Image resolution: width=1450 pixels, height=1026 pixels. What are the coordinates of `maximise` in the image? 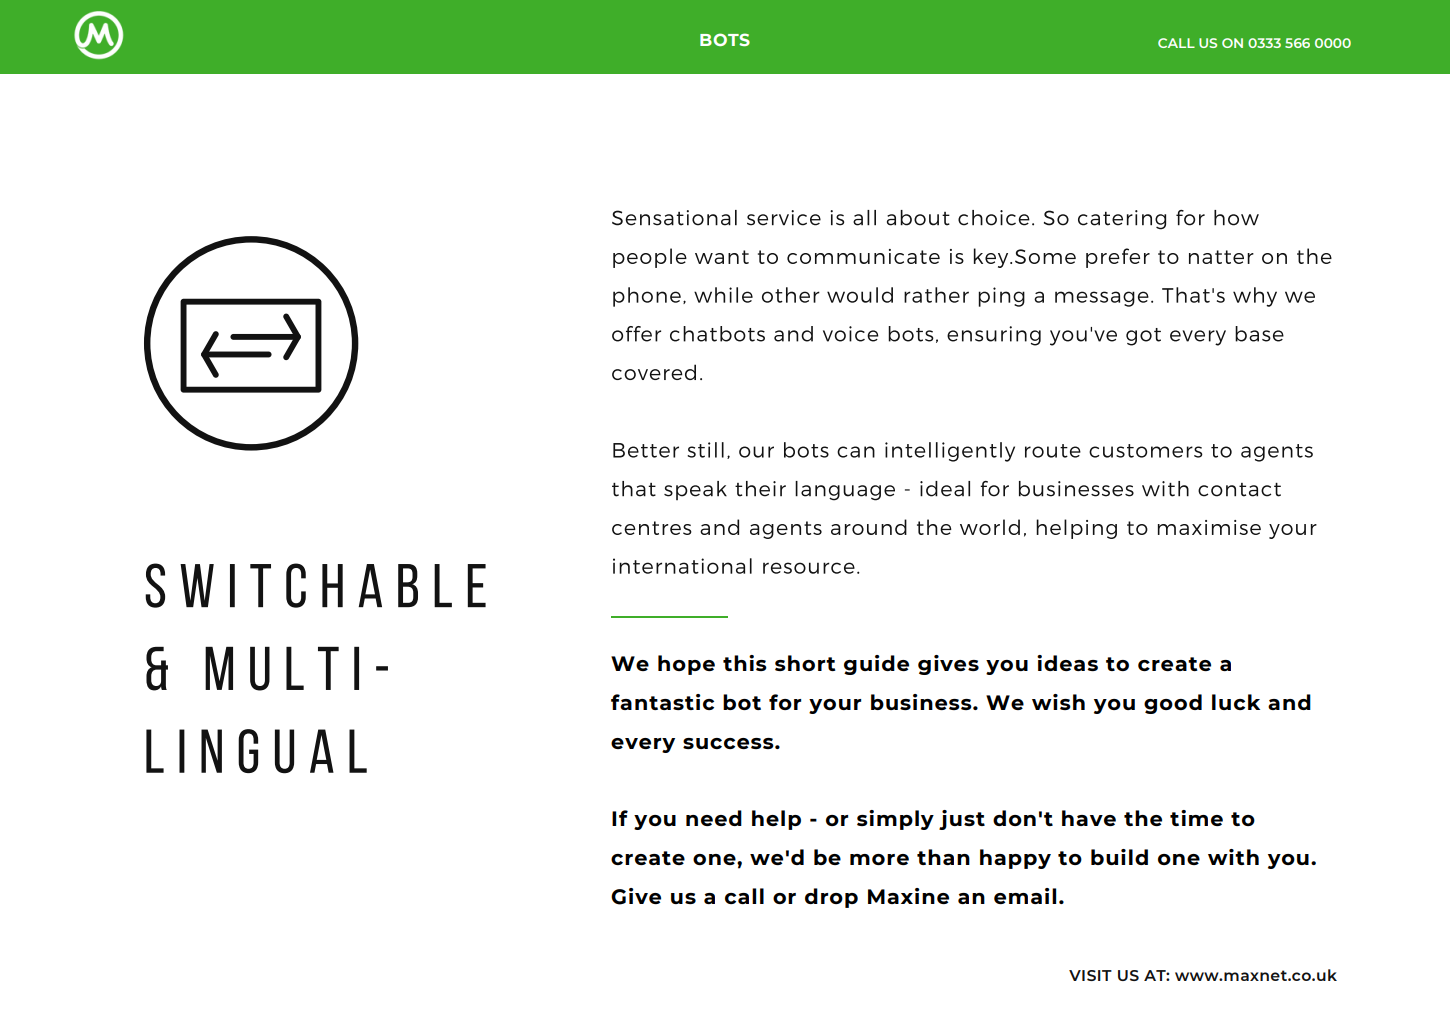 It's located at (1209, 527).
